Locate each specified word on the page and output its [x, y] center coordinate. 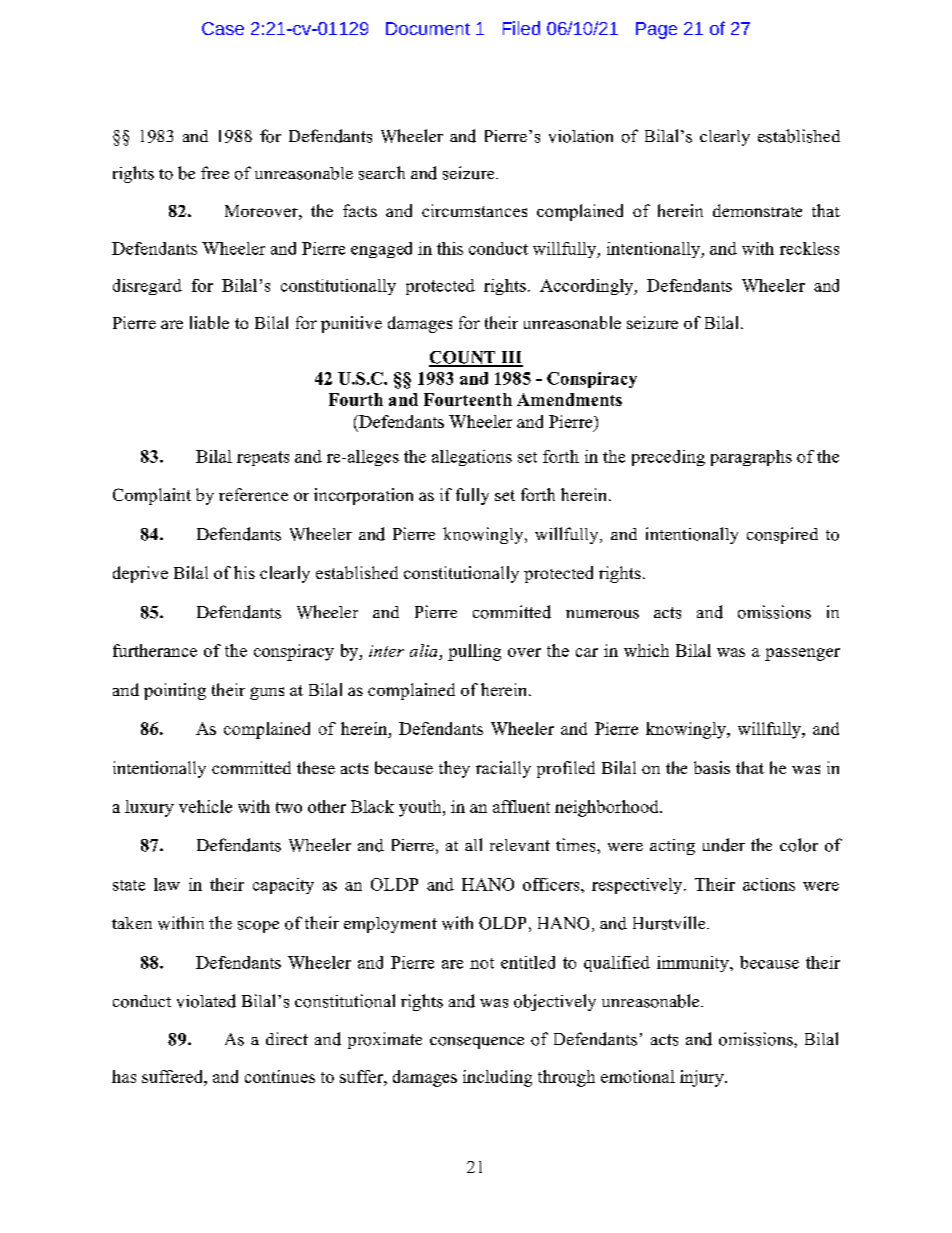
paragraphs [751, 458]
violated [206, 1001]
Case [223, 28]
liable [209, 322]
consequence [477, 1043]
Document [428, 28]
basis [712, 767]
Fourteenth [468, 399]
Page [656, 30]
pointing [175, 691]
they [454, 769]
